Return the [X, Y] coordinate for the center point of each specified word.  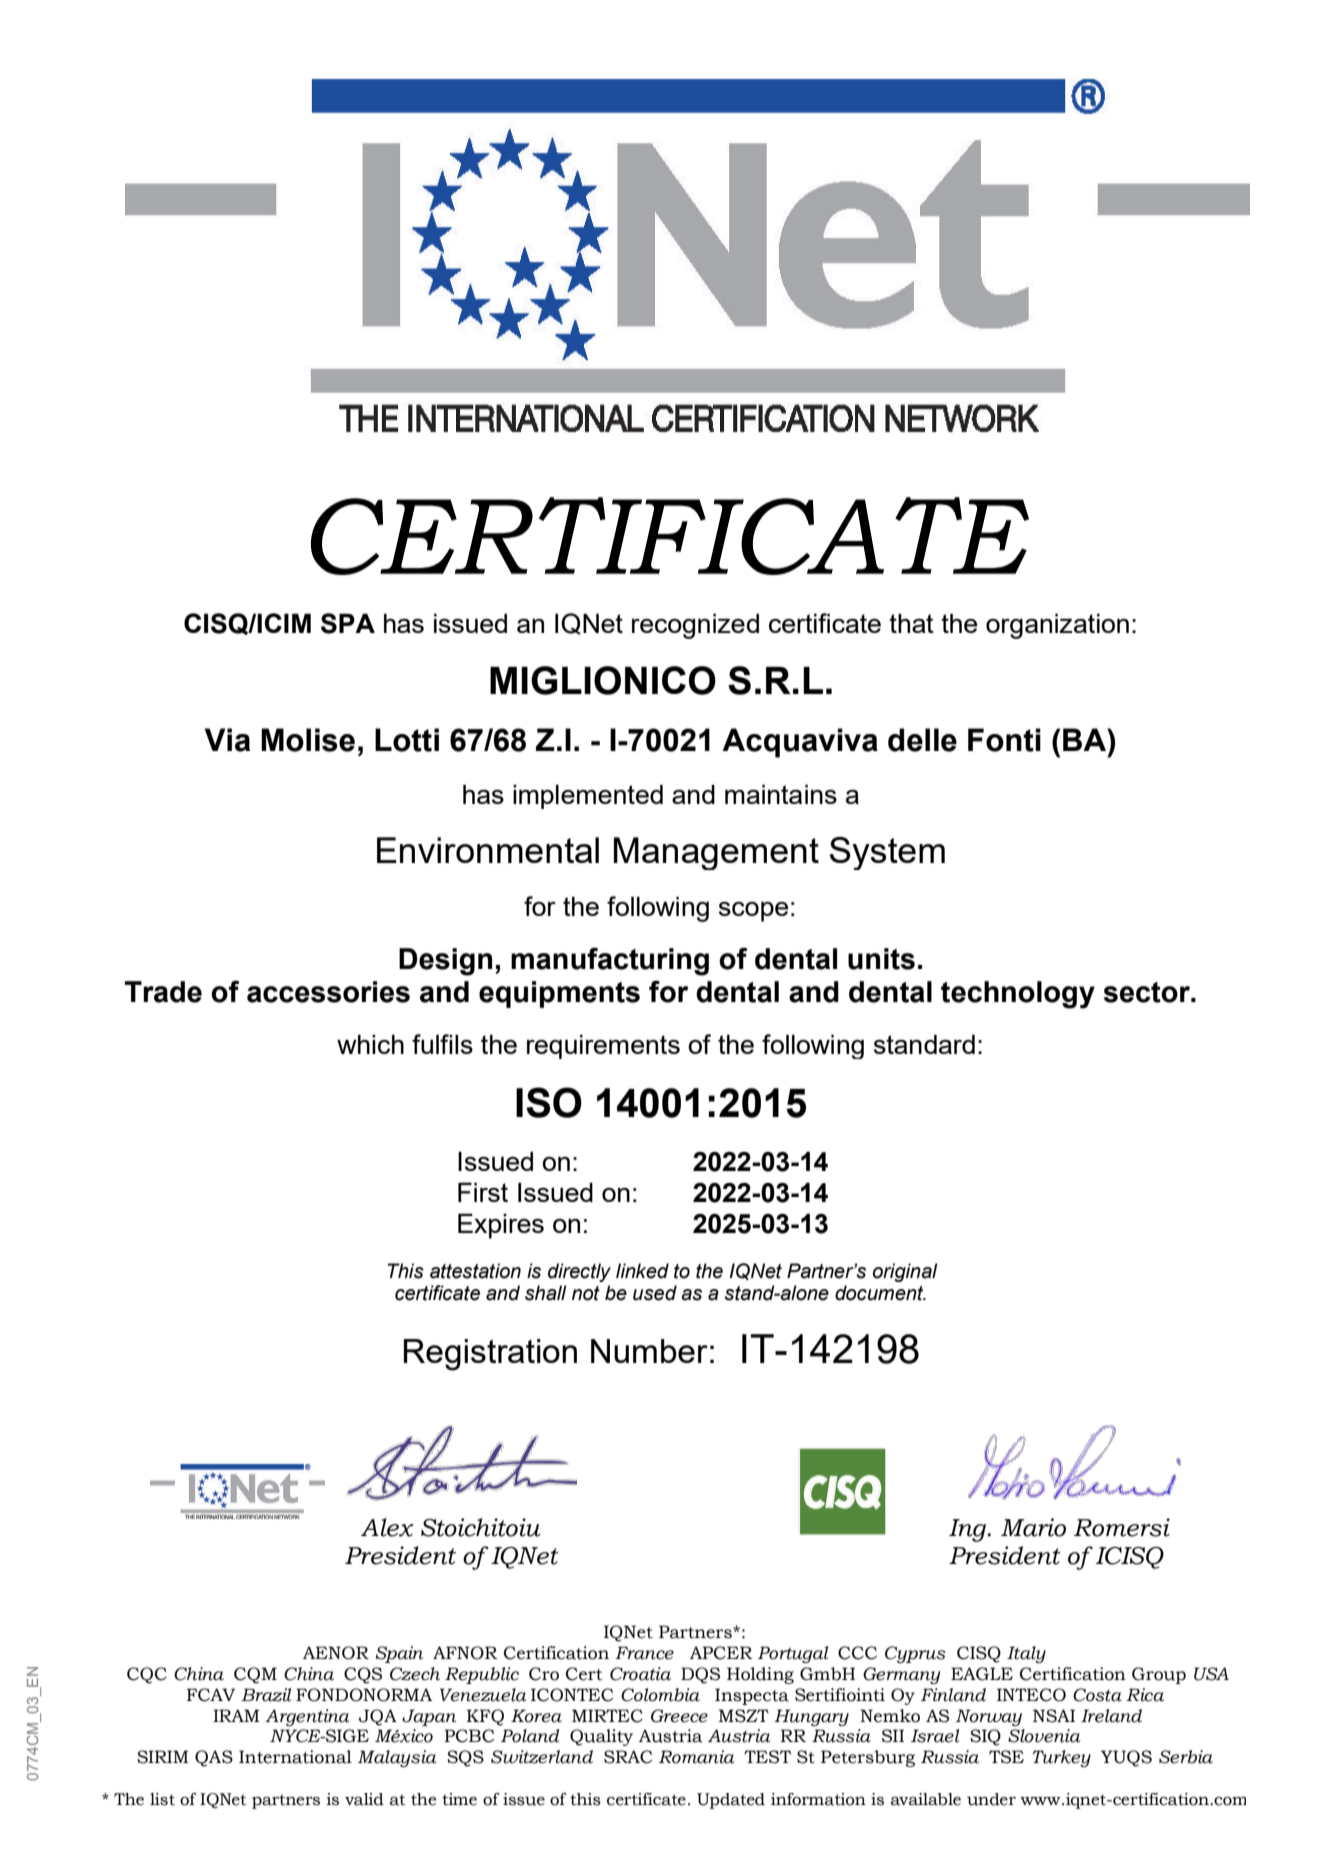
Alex [387, 1527]
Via [227, 740]
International [295, 1757]
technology [1018, 995]
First [483, 1192]
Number [649, 1351]
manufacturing [610, 961]
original [905, 1272]
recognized [695, 626]
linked [642, 1271]
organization [1057, 626]
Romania [697, 1757]
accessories [328, 992]
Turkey [1061, 1758]
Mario [1033, 1527]
